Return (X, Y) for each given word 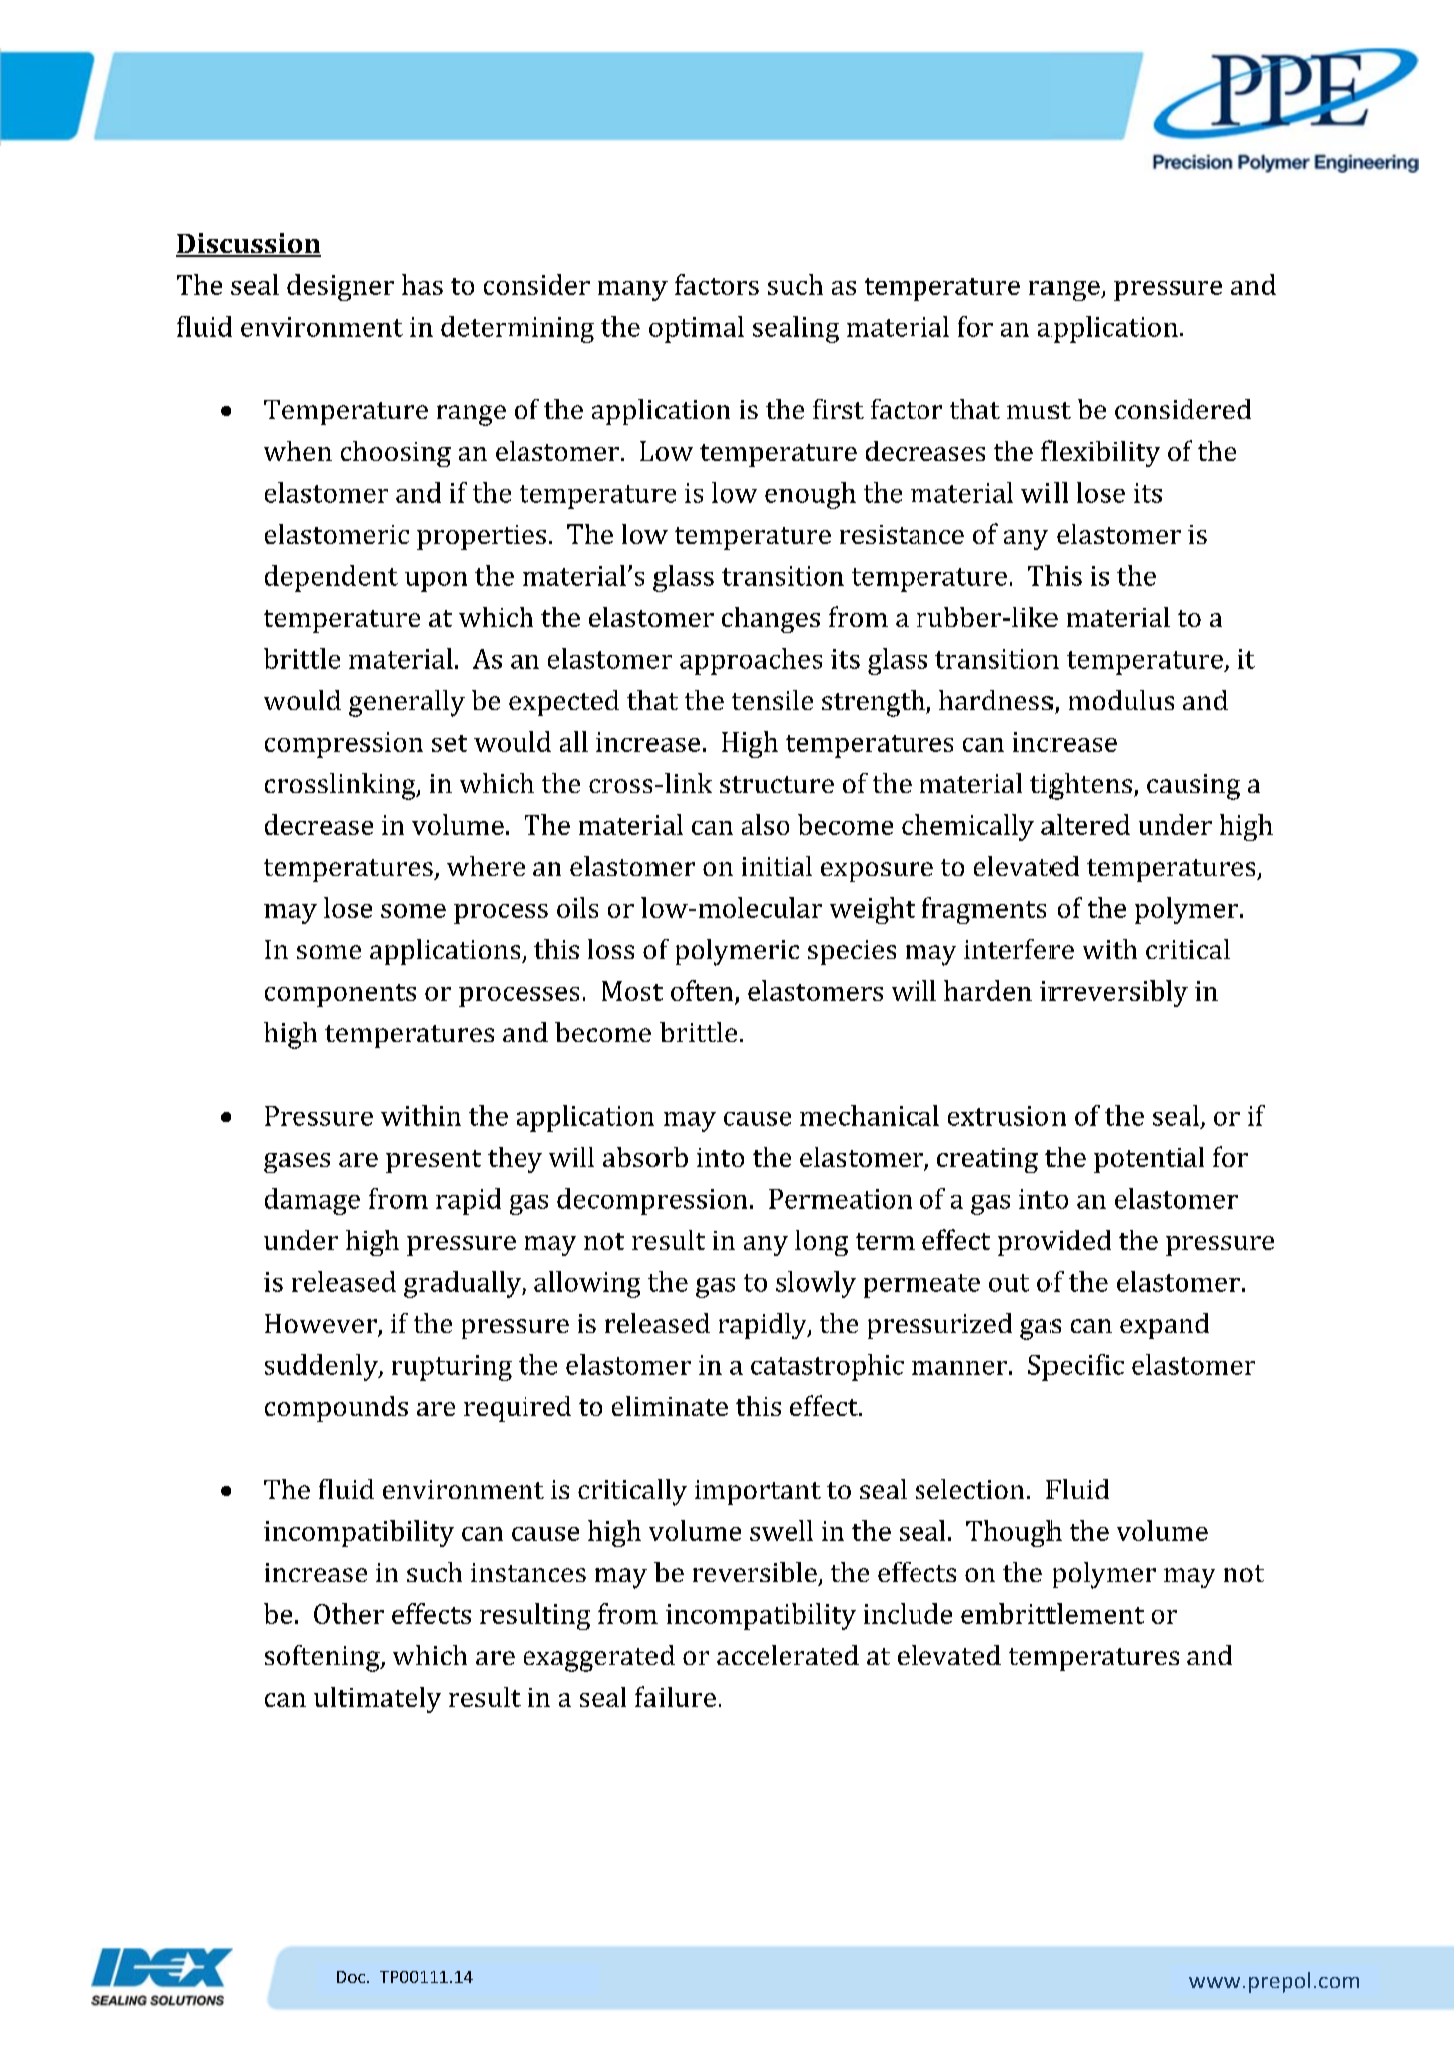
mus (1033, 412)
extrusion (1007, 1116)
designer (340, 287)
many (633, 291)
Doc (352, 1977)
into (720, 1157)
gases (297, 1163)
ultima (353, 1697)
